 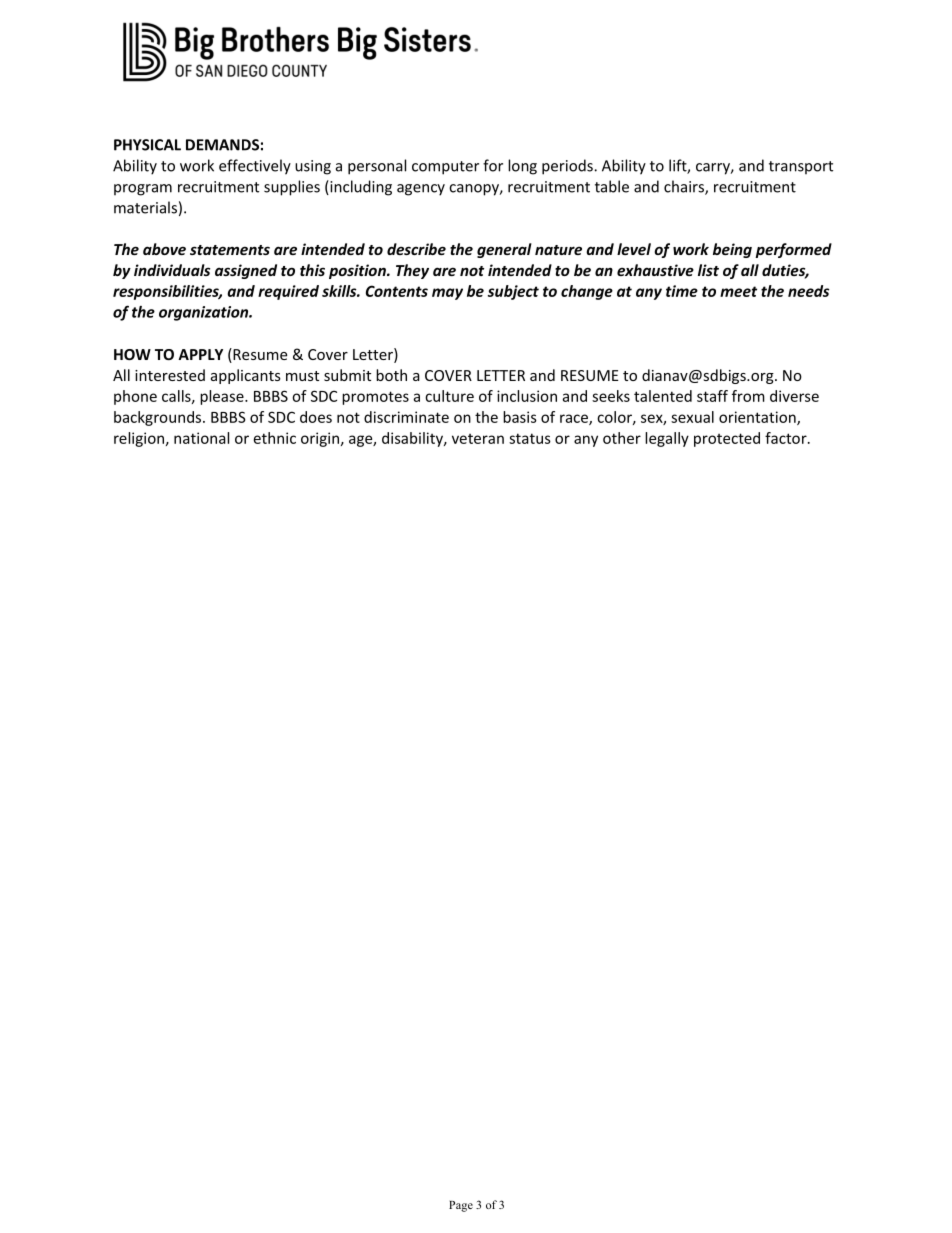 I want to click on DEMANDS, so click(x=222, y=145).
